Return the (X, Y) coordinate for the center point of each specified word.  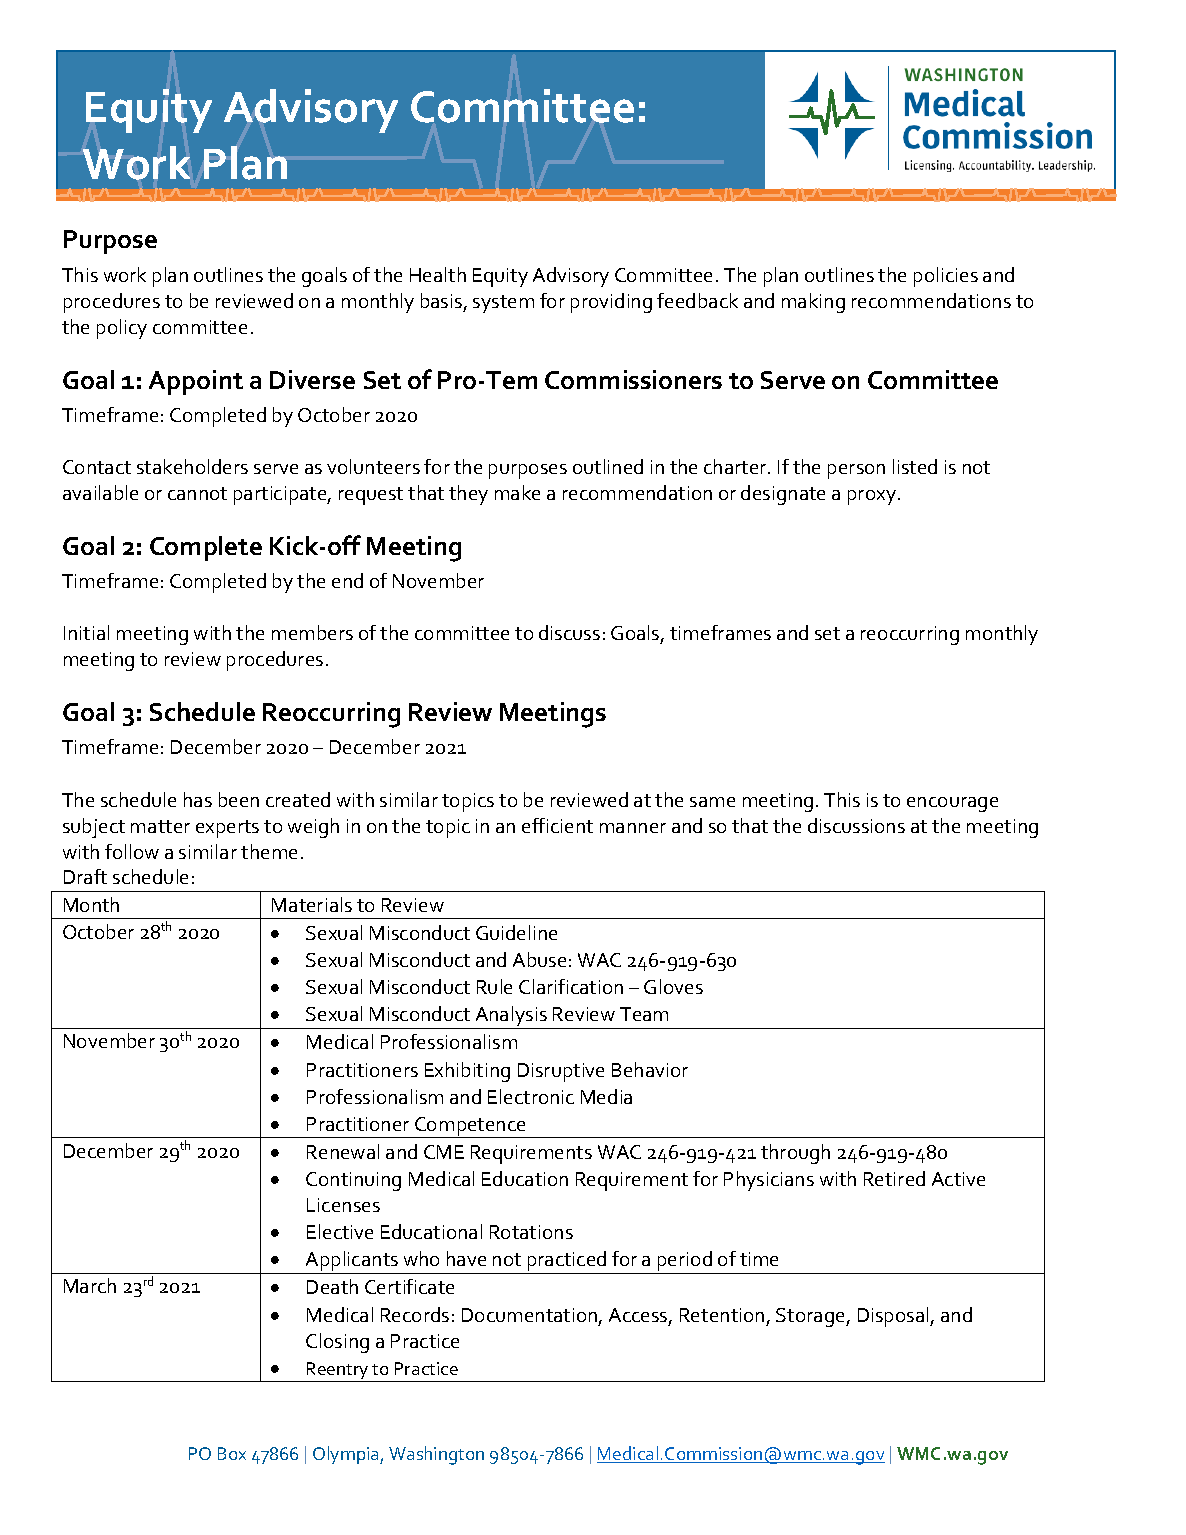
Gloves (673, 986)
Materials (312, 904)
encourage (952, 804)
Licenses (343, 1205)
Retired (894, 1178)
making (813, 303)
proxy (872, 497)
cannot (197, 493)
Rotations (531, 1232)
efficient (557, 825)
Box (232, 1453)
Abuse (539, 959)
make (517, 492)
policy (122, 329)
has (198, 799)
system (503, 304)
